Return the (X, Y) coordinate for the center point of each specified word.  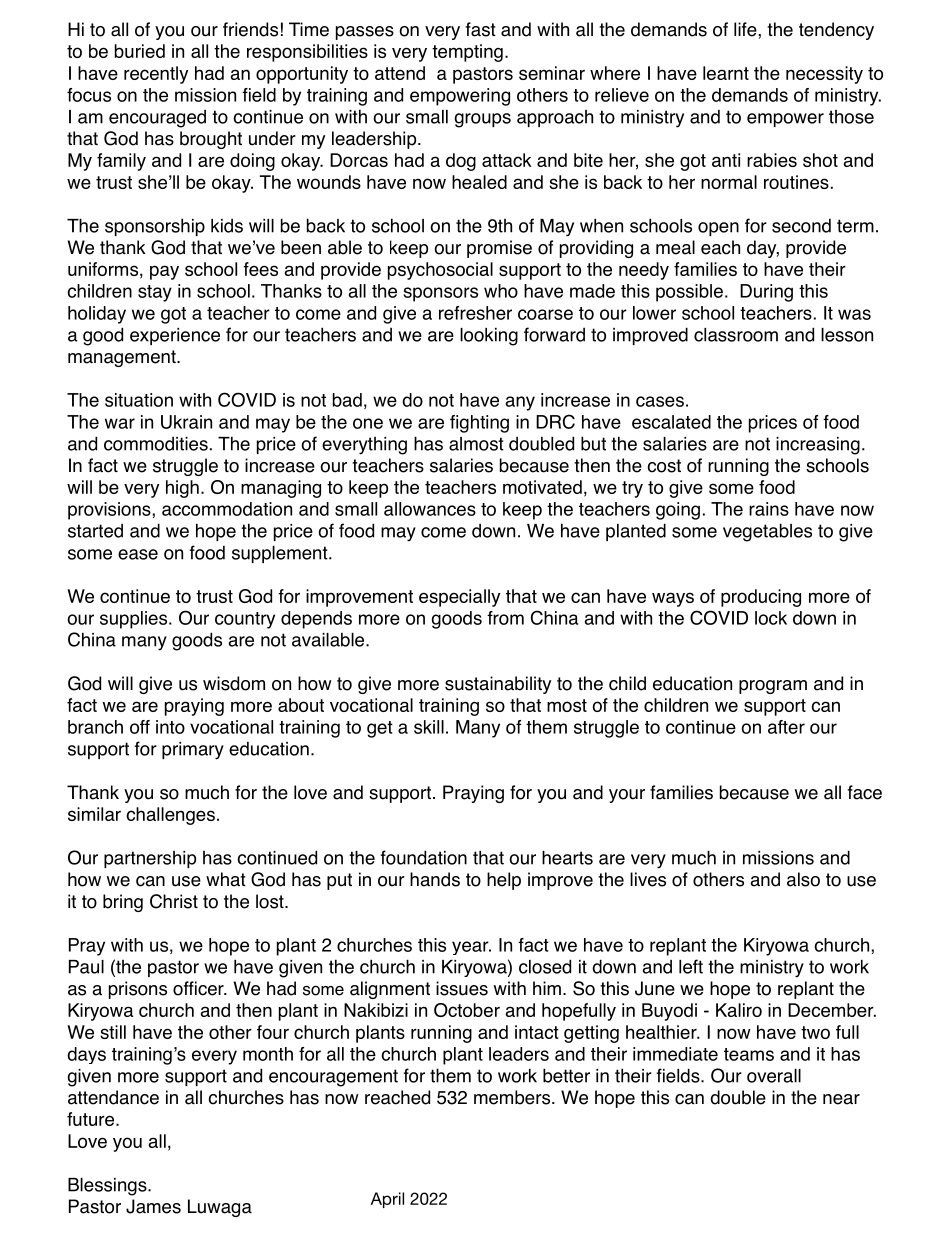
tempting (467, 53)
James (153, 1206)
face (865, 792)
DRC (555, 421)
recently (156, 75)
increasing (818, 446)
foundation (423, 857)
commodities (156, 444)
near (841, 1099)
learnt (726, 73)
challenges (170, 816)
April (387, 1200)
